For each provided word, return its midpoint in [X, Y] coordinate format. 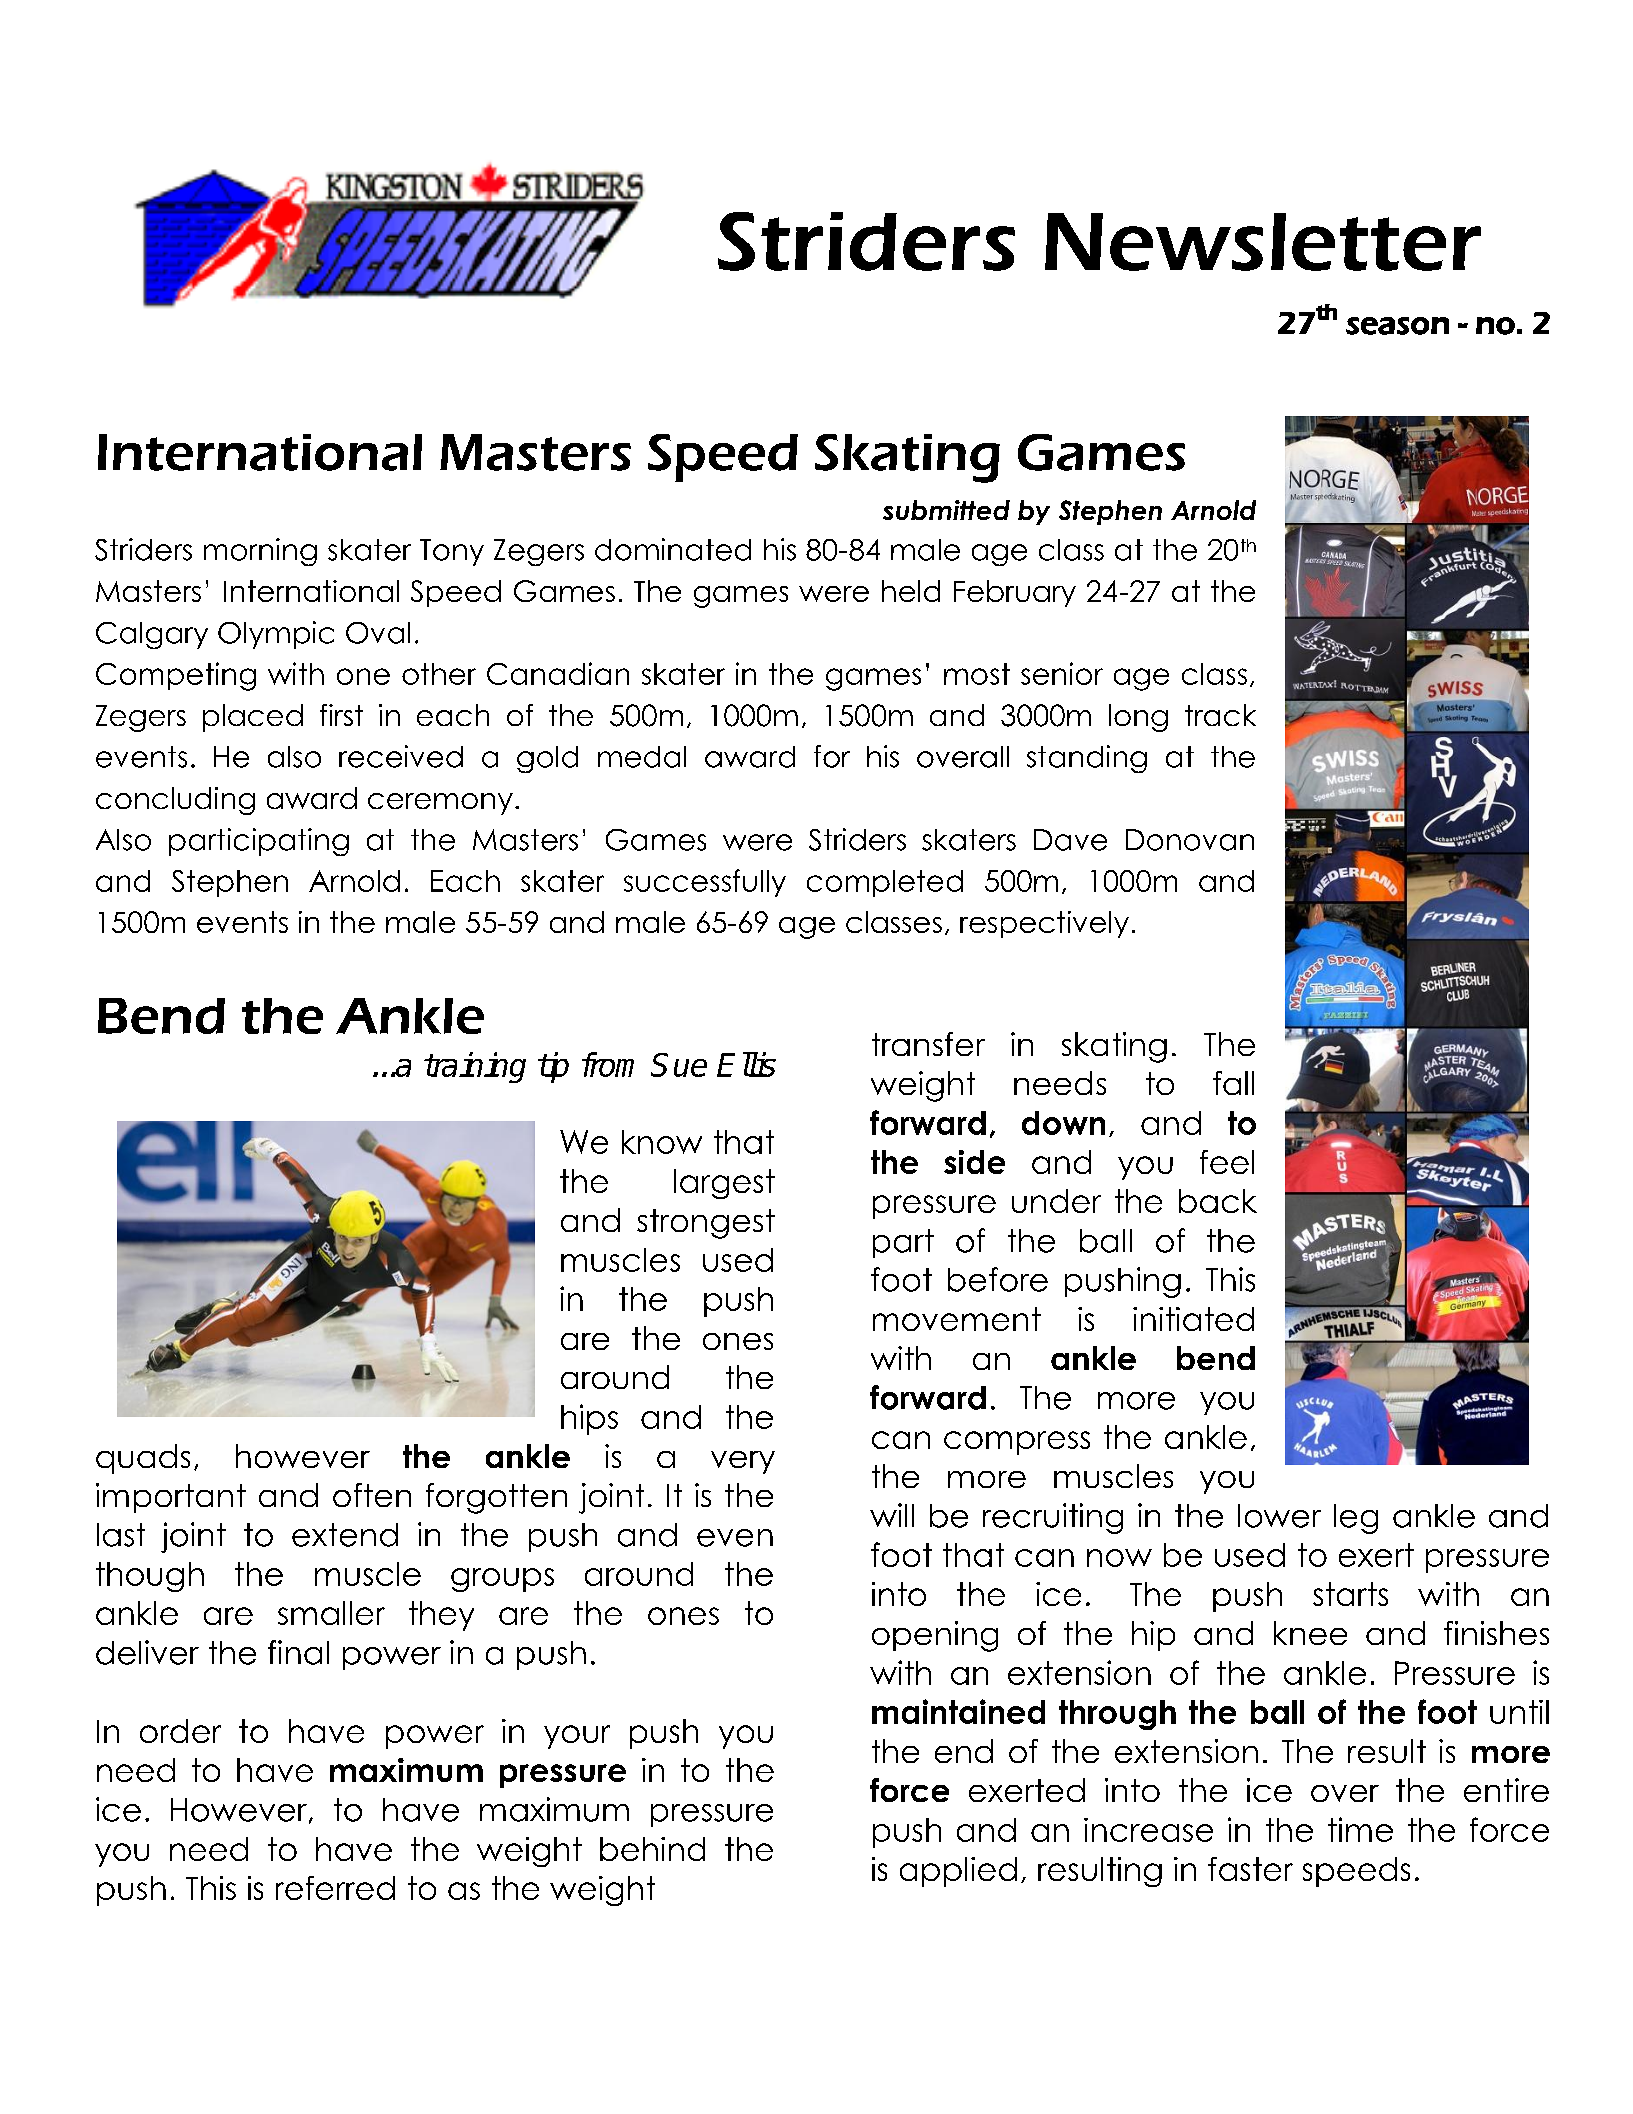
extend [345, 1535]
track [1220, 715]
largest [724, 1184]
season [1397, 326]
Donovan [1190, 840]
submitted [946, 510]
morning [260, 552]
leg [1356, 1519]
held [911, 591]
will [892, 1515]
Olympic [276, 635]
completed [885, 883]
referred [335, 1888]
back [1218, 1201]
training [475, 1067]
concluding [175, 801]
